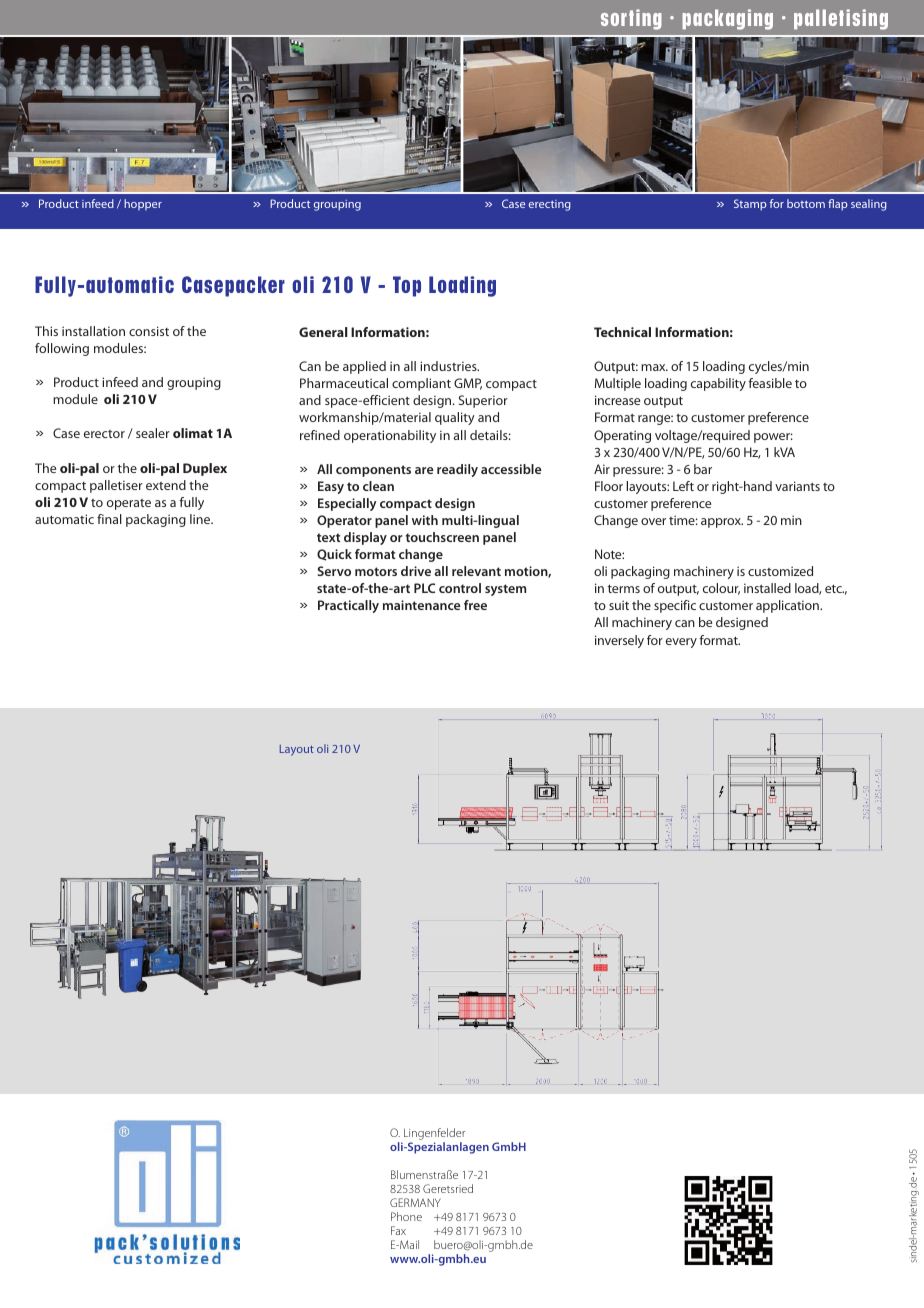  What do you see at coordinates (407, 286) in the screenshot?
I see `Top` at bounding box center [407, 286].
